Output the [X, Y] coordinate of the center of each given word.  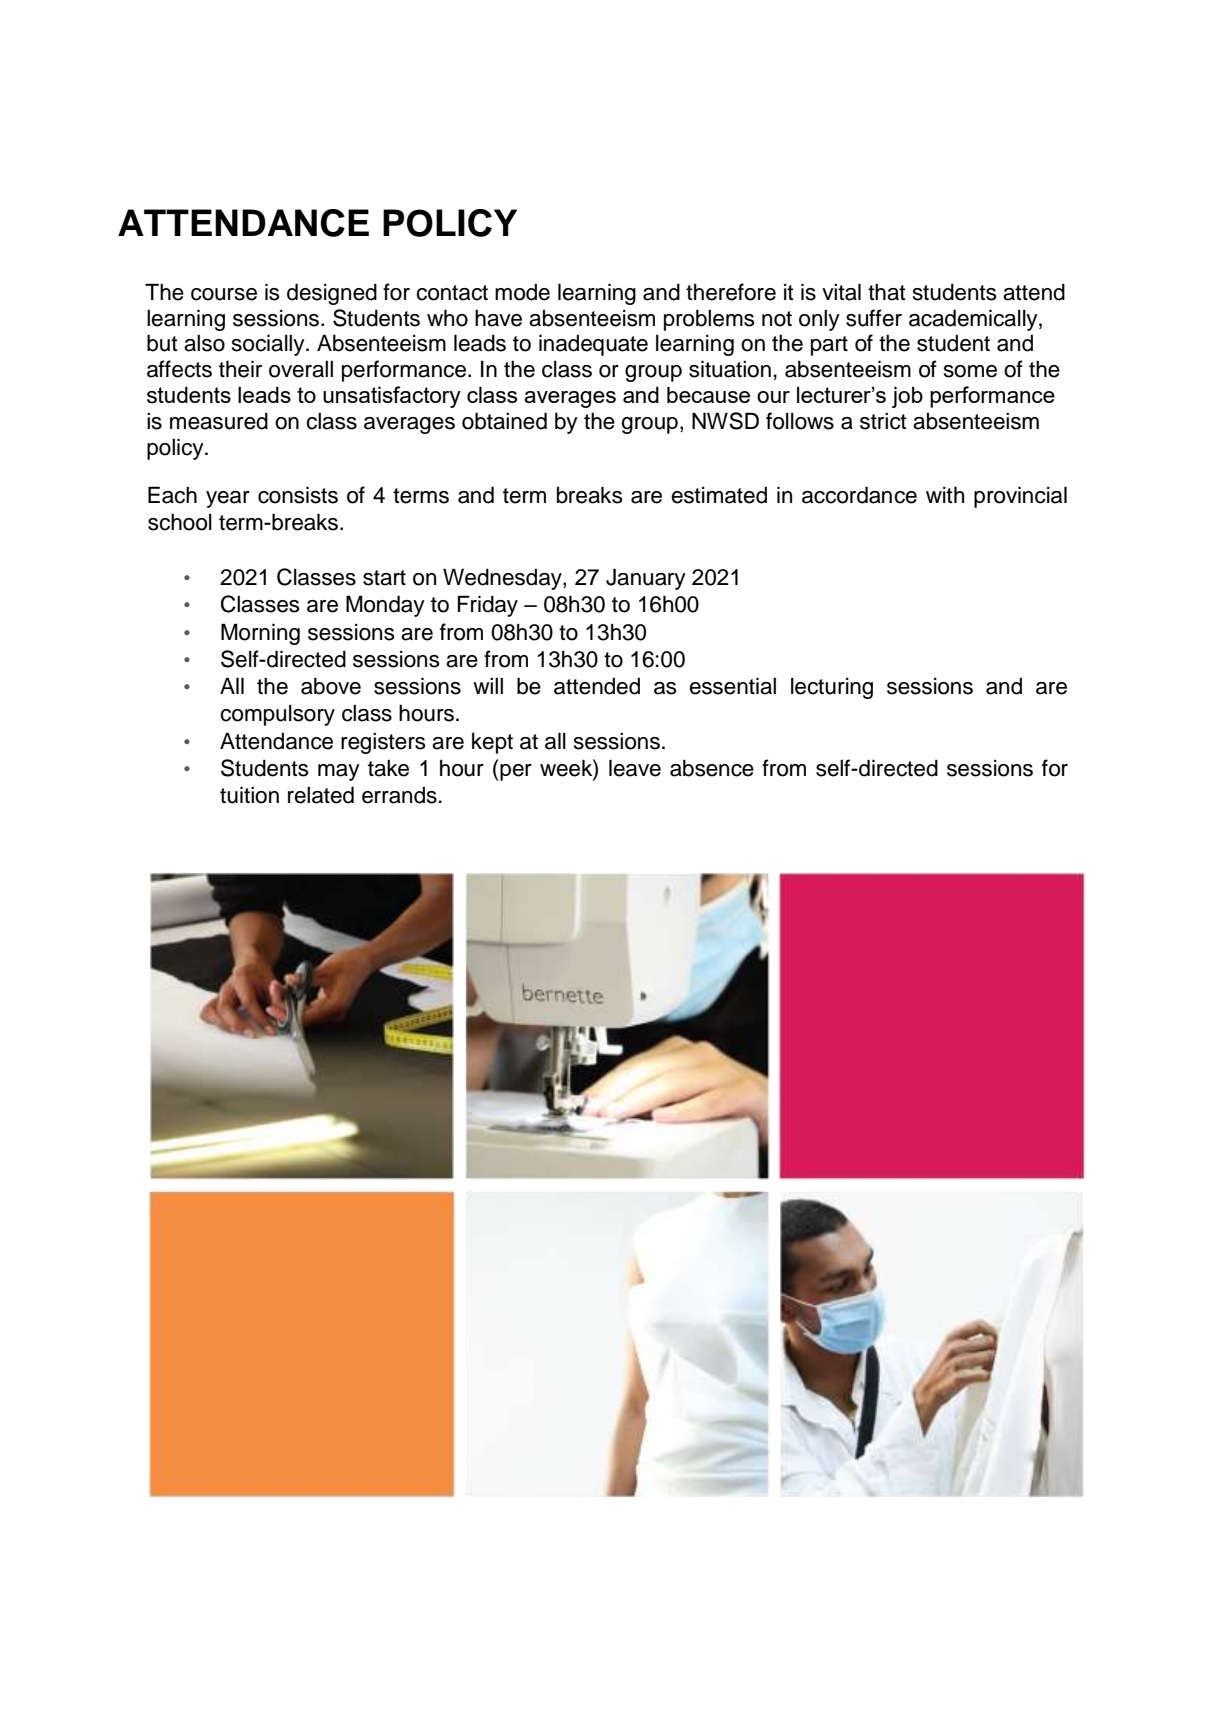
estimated [719, 495]
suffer [874, 318]
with [945, 494]
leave [635, 768]
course [224, 294]
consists [298, 495]
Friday [488, 606]
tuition [249, 795]
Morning [260, 634]
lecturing [832, 688]
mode [522, 292]
